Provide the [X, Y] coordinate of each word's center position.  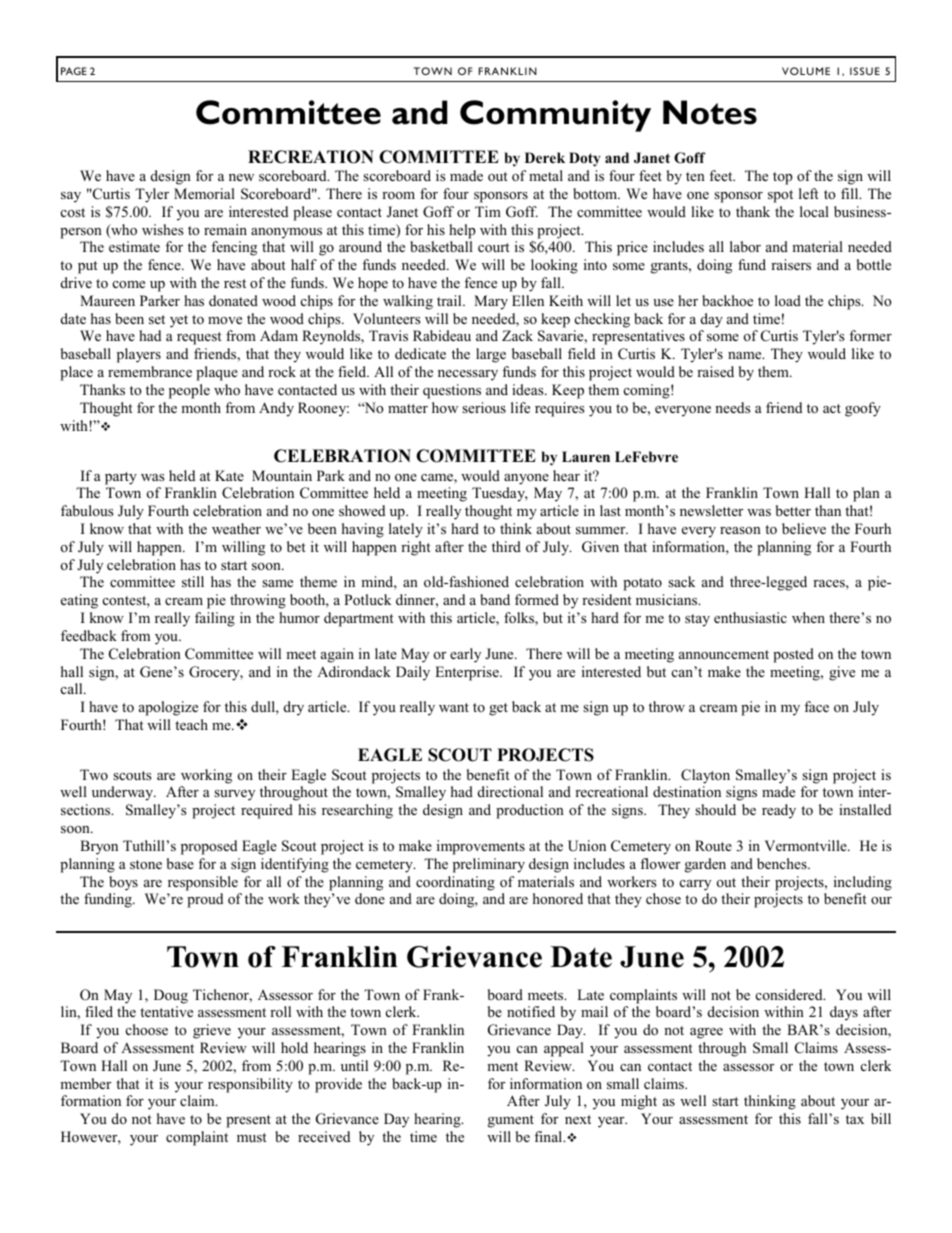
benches [783, 863]
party [121, 478]
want [454, 707]
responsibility [250, 1085]
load [788, 300]
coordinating [455, 883]
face [816, 706]
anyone [526, 479]
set [157, 319]
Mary [491, 302]
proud [205, 900]
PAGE [74, 71]
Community [555, 116]
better [793, 510]
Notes [710, 112]
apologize [168, 708]
